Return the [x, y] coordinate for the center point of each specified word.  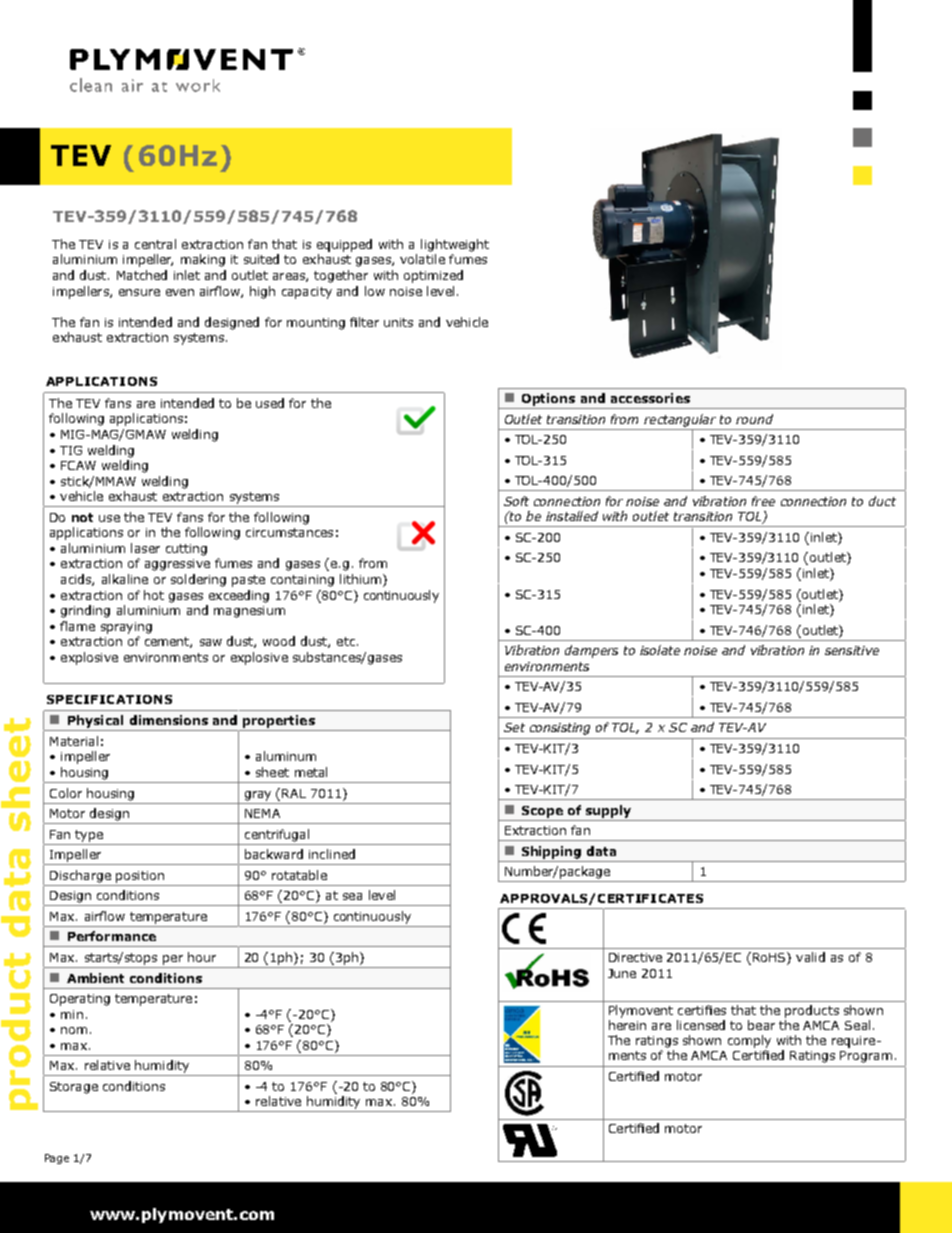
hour [202, 957]
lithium [360, 579]
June [622, 973]
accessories [650, 398]
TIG [71, 450]
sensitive [852, 650]
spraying [126, 628]
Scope [542, 812]
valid [810, 957]
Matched [142, 275]
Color [66, 793]
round [754, 419]
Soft [516, 501]
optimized [433, 276]
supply [608, 811]
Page [57, 1159]
